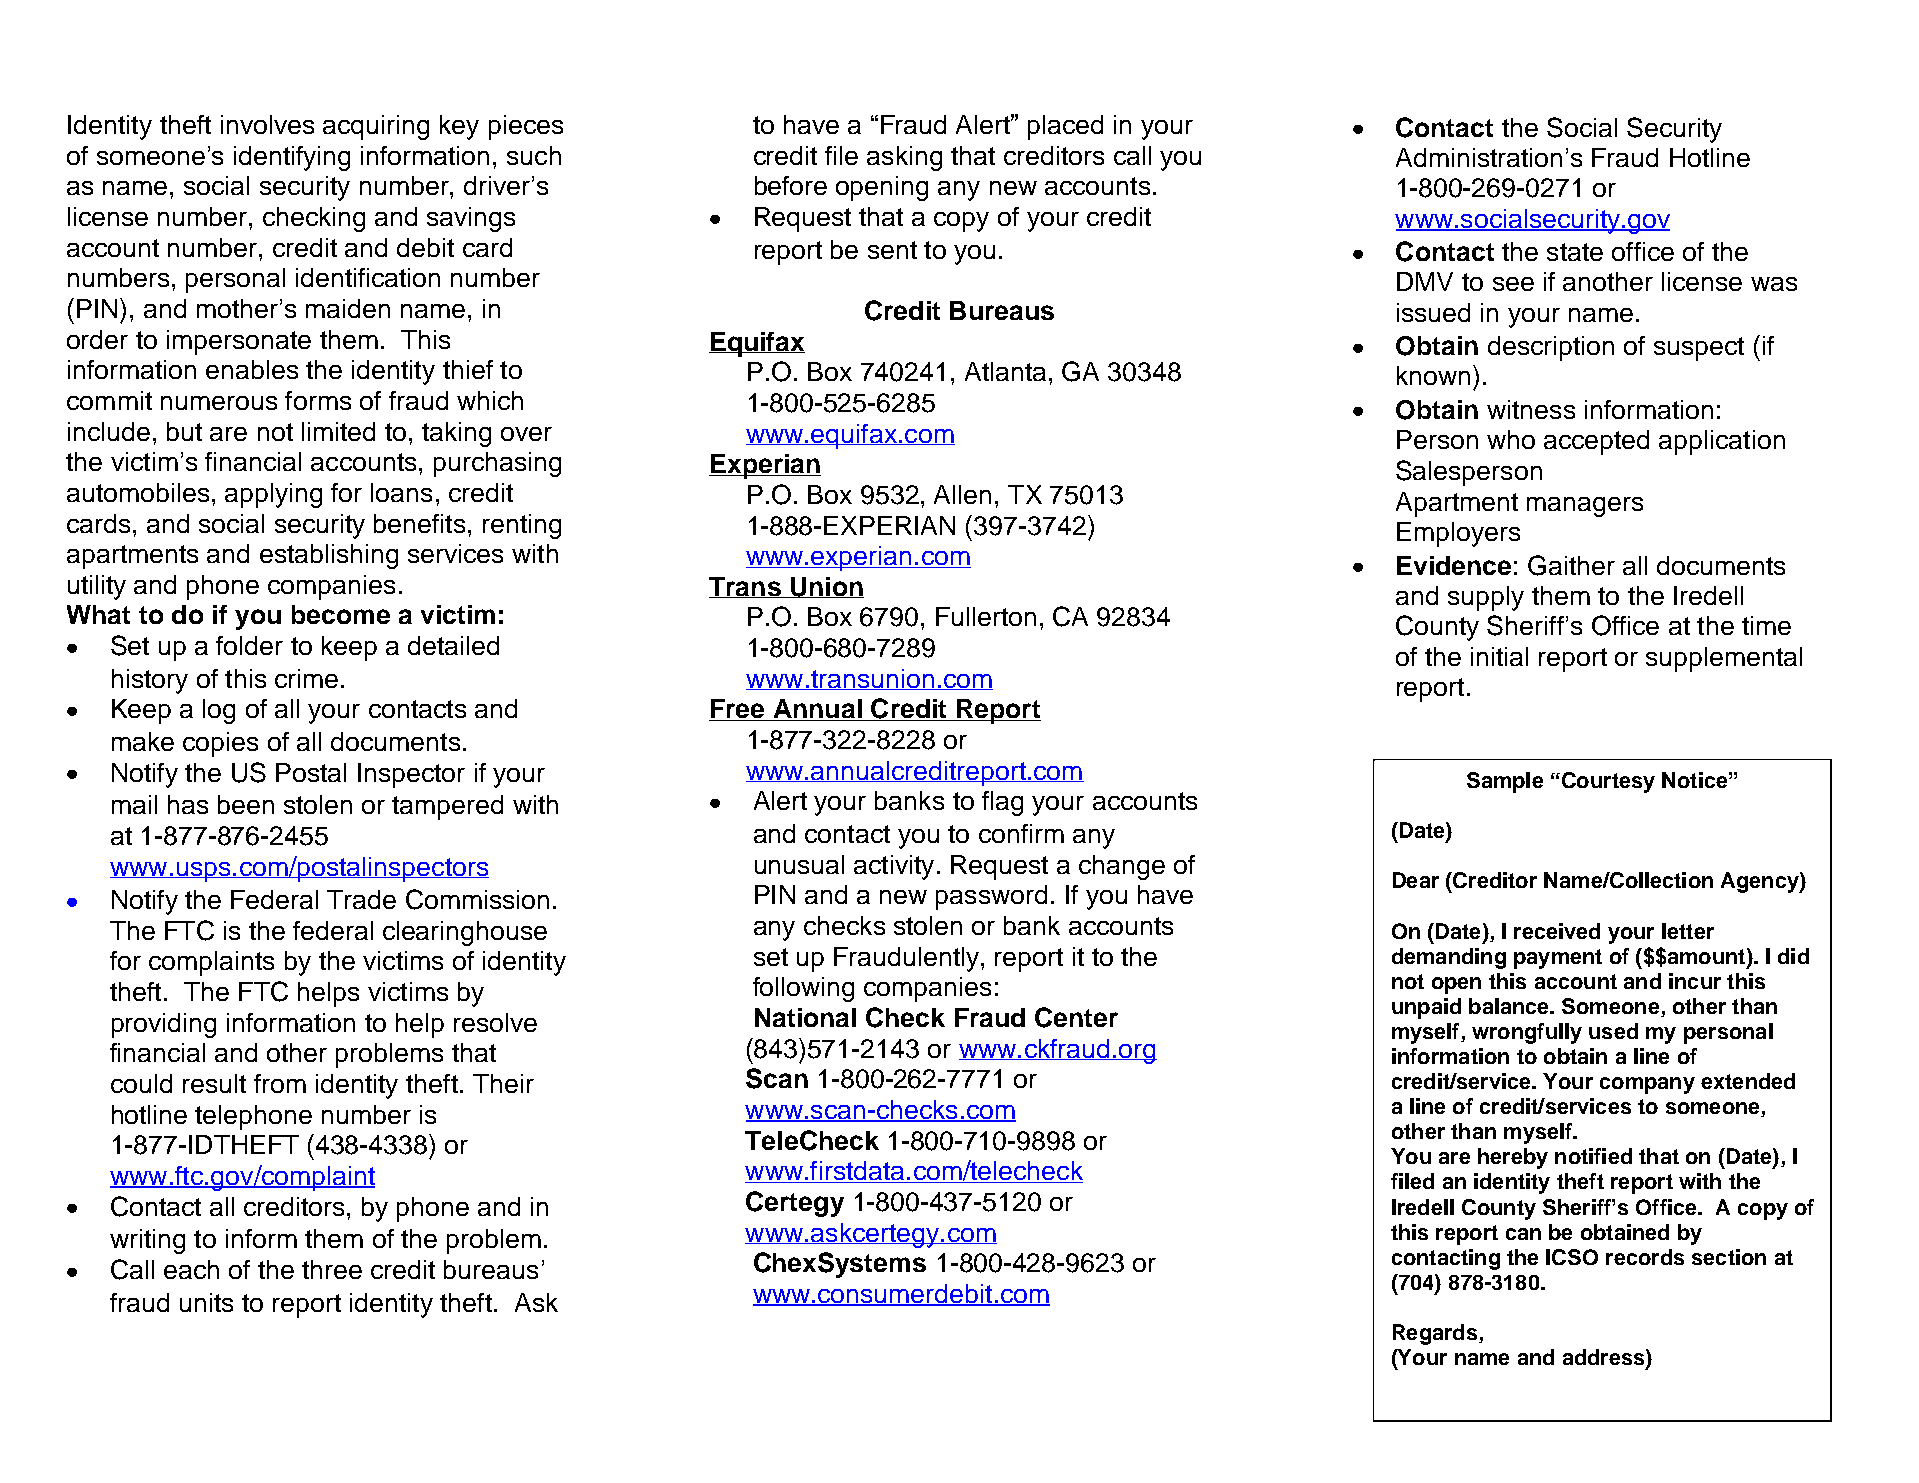 The height and width of the document is (1483, 1919). What do you see at coordinates (1002, 803) in the document?
I see `flag` at bounding box center [1002, 803].
